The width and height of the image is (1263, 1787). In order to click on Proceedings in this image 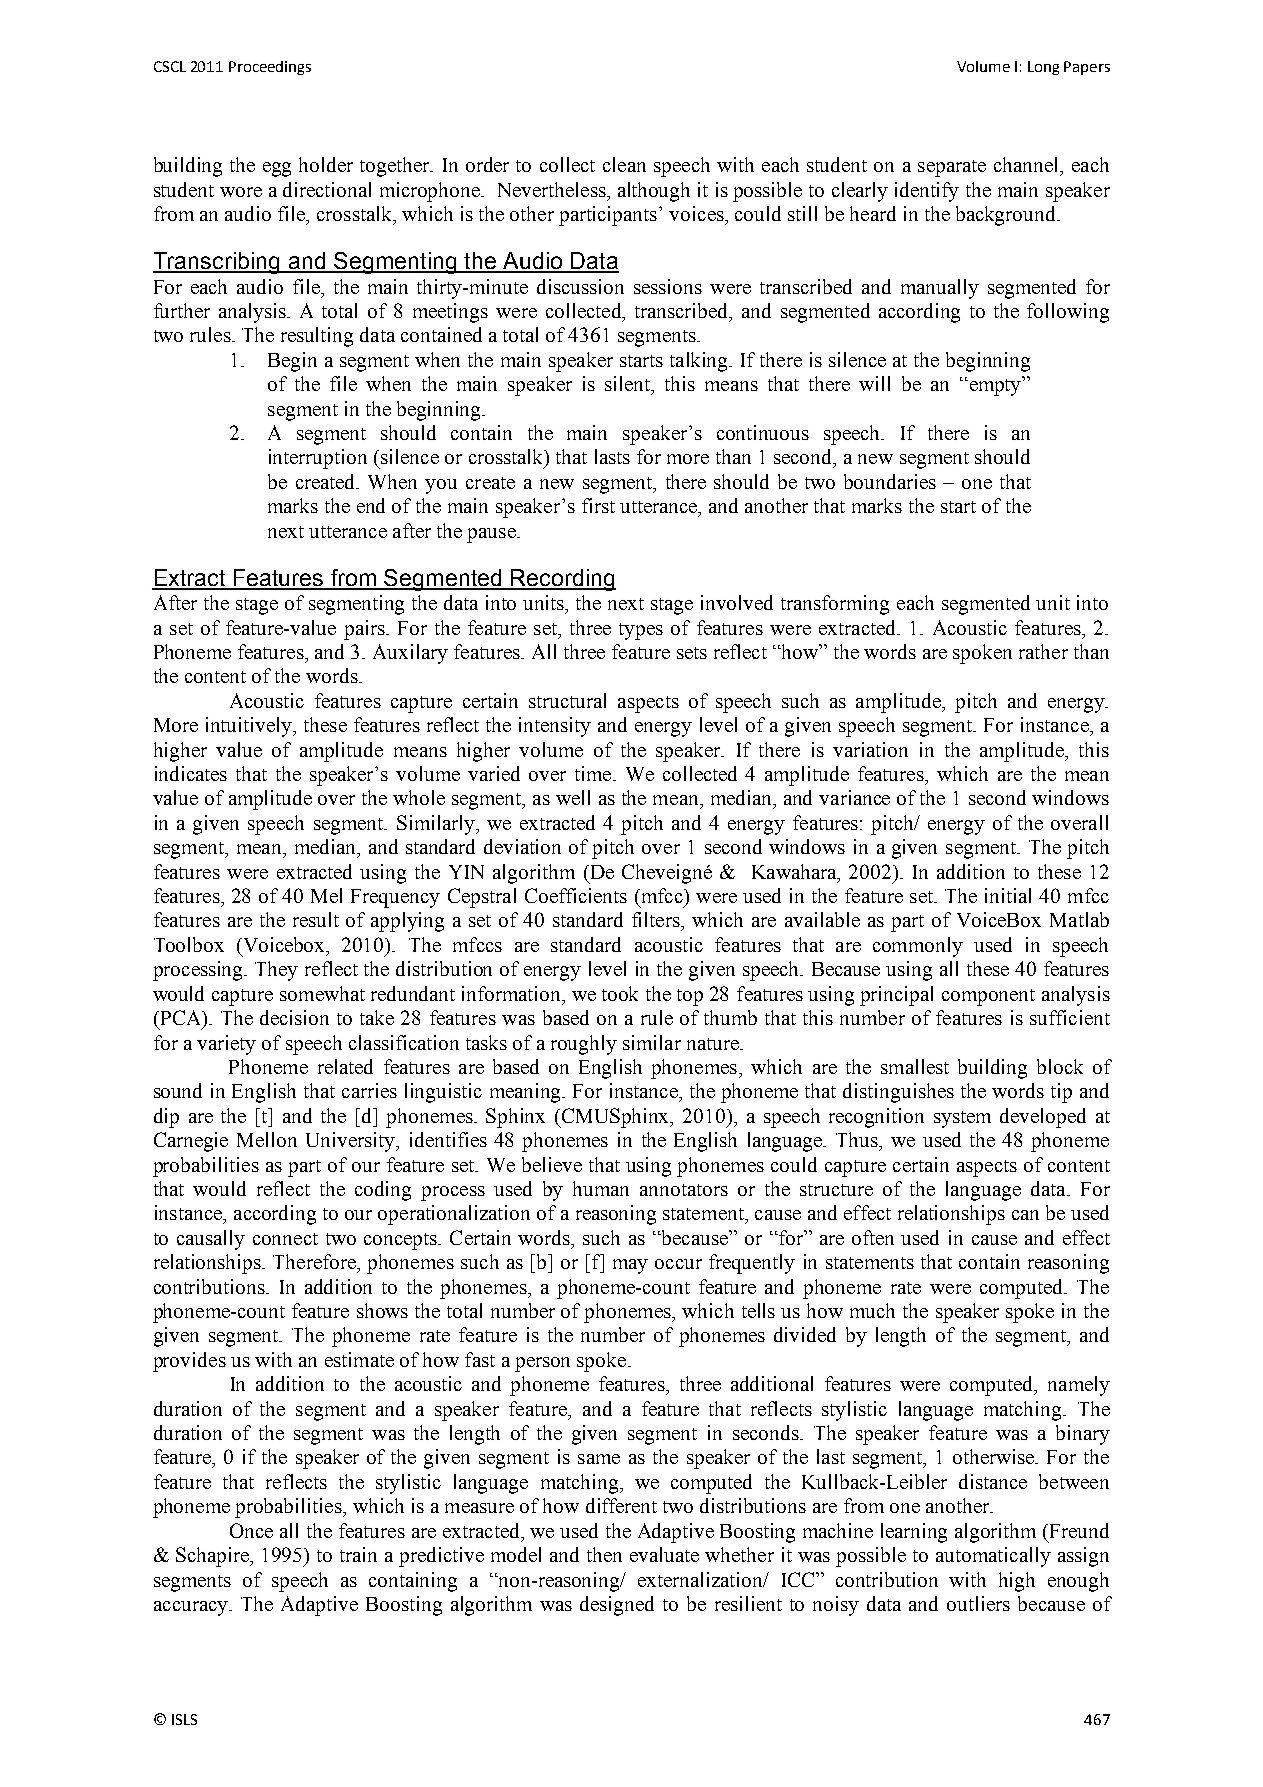, I will do `click(270, 68)`.
